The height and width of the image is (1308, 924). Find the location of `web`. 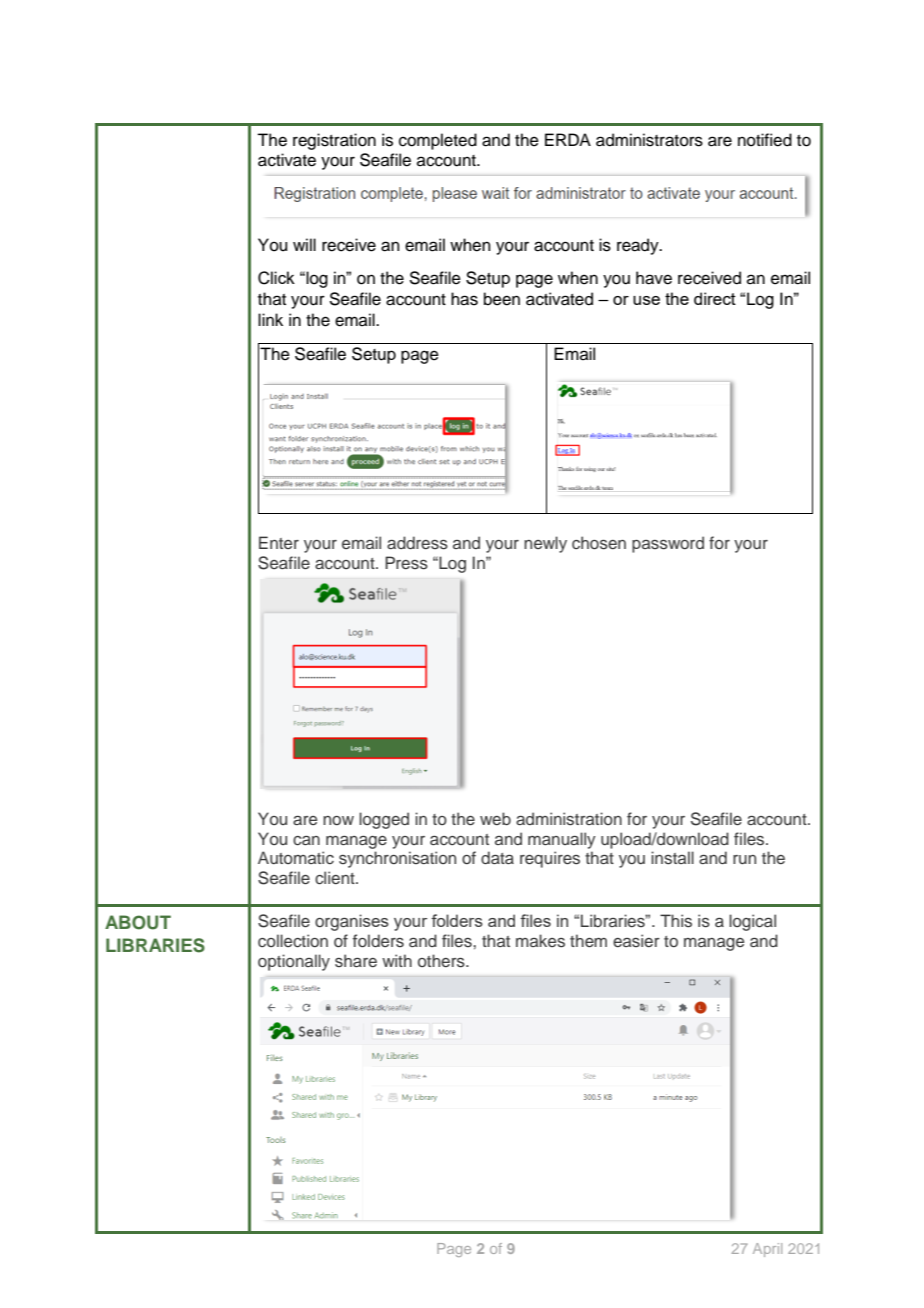

web is located at coordinates (495, 818).
